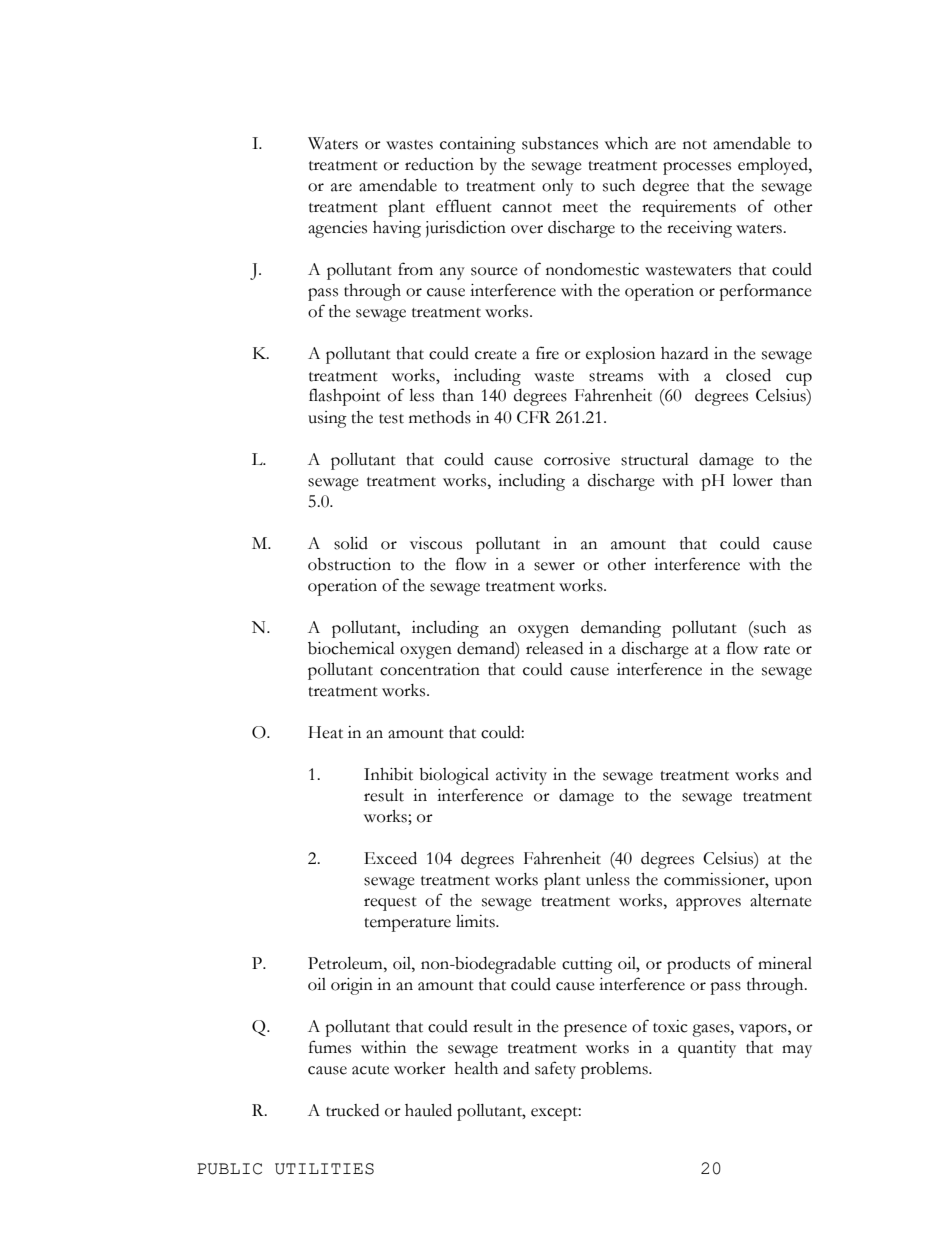  I want to click on approves, so click(708, 904).
